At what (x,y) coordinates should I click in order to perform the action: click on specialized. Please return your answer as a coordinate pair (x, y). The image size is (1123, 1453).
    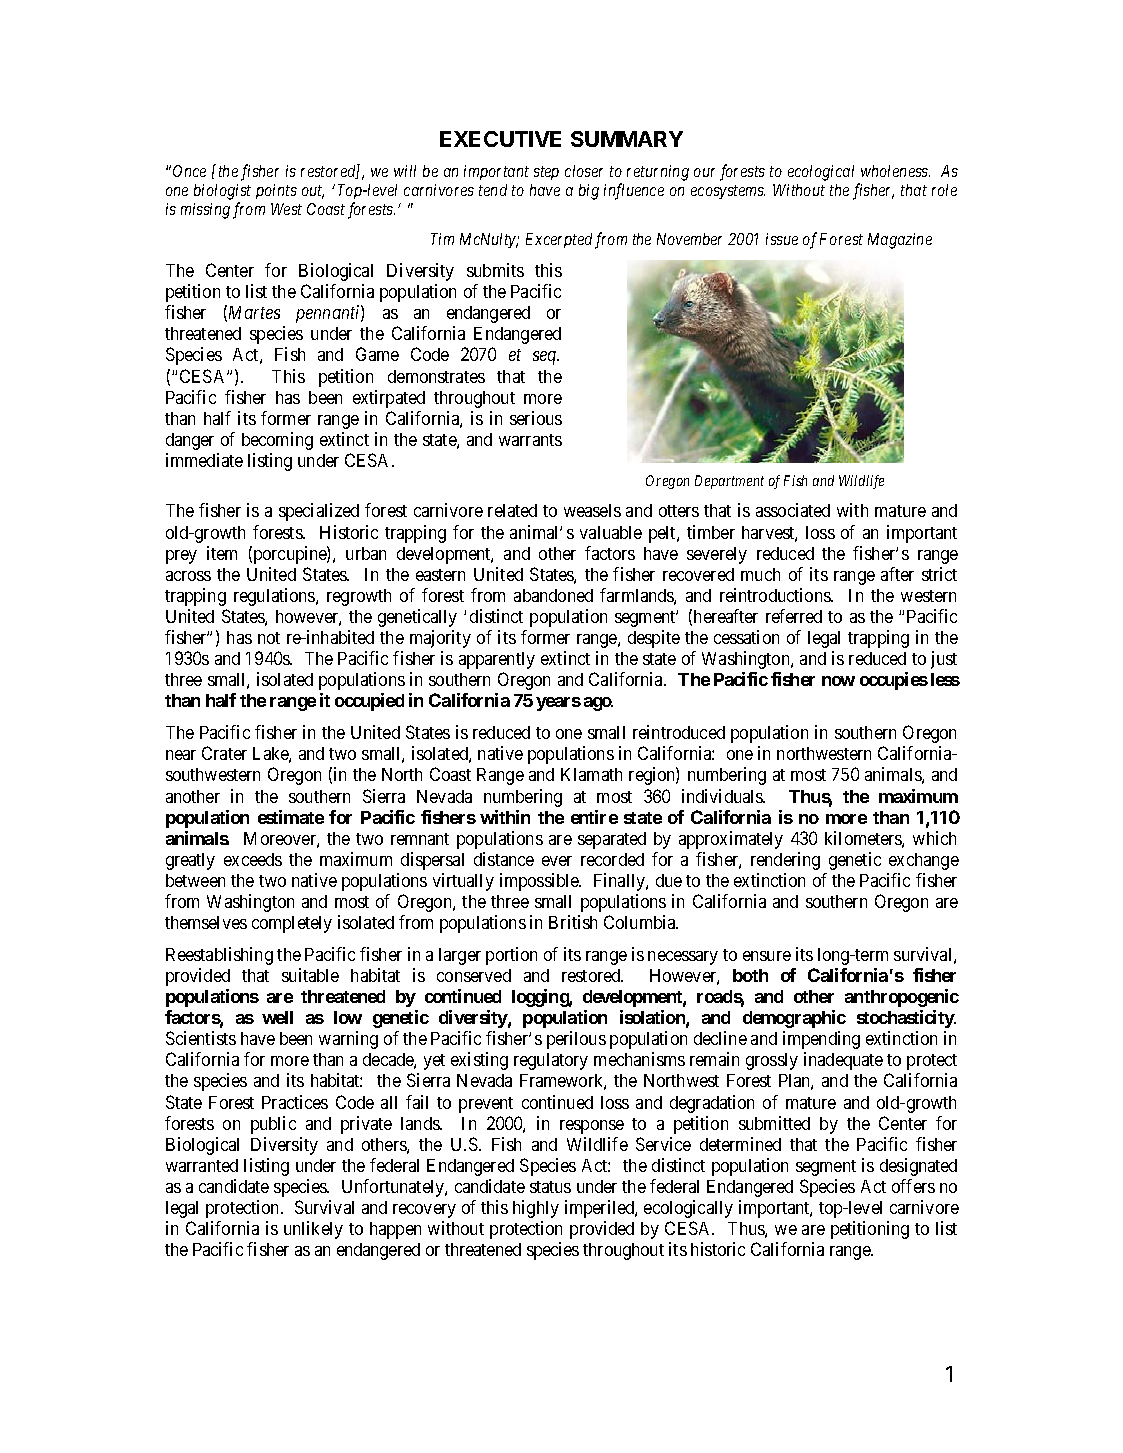
    Looking at the image, I should click on (319, 512).
